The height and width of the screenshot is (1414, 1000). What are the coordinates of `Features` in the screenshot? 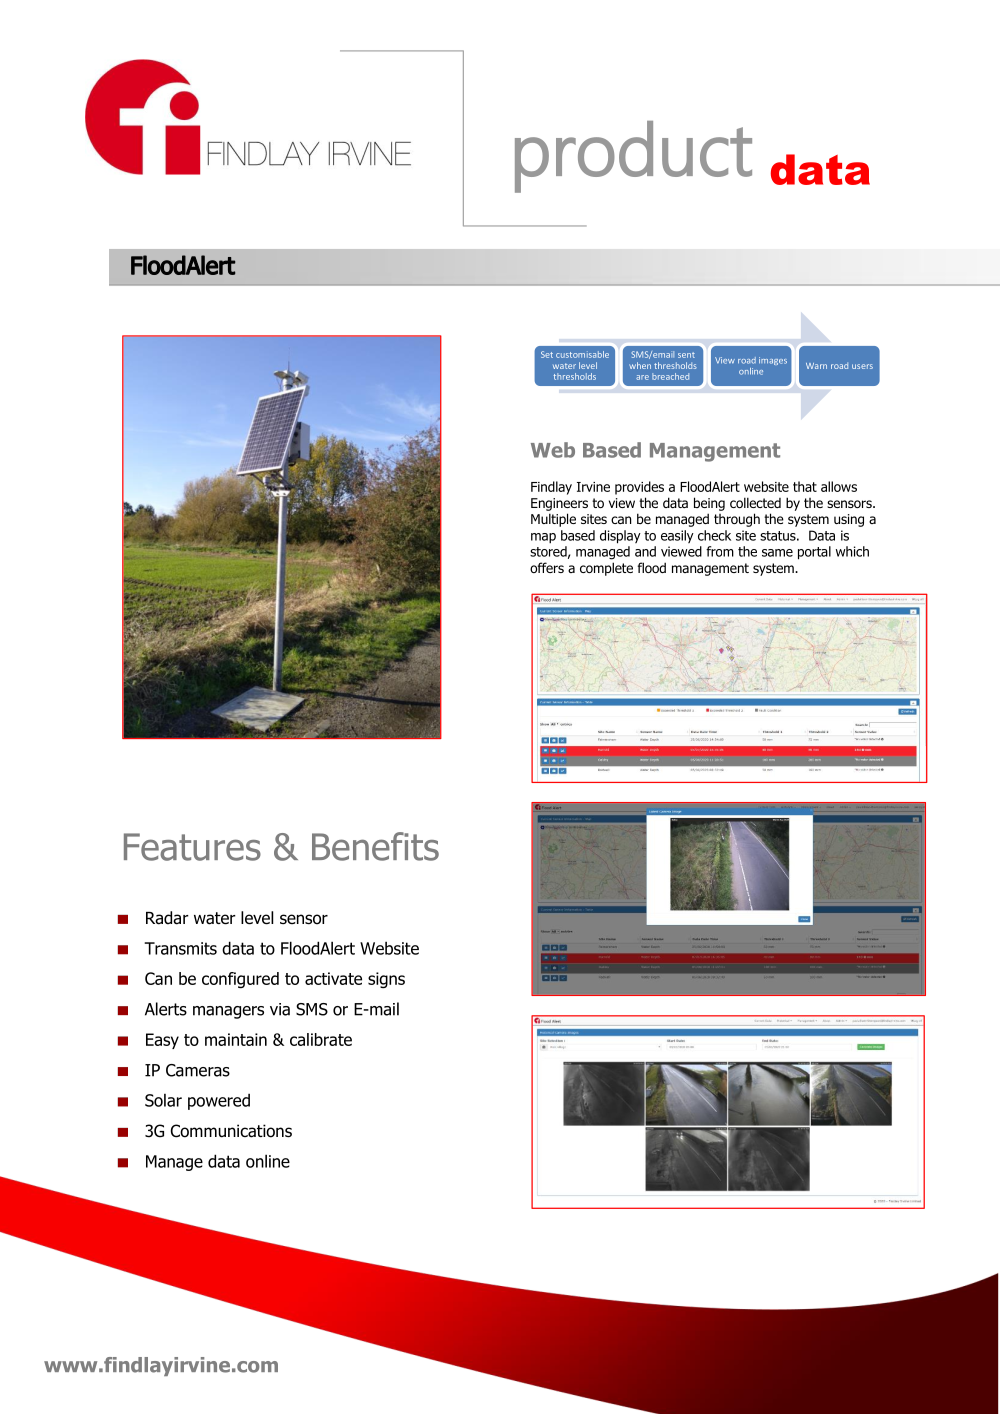 It's located at (192, 847).
